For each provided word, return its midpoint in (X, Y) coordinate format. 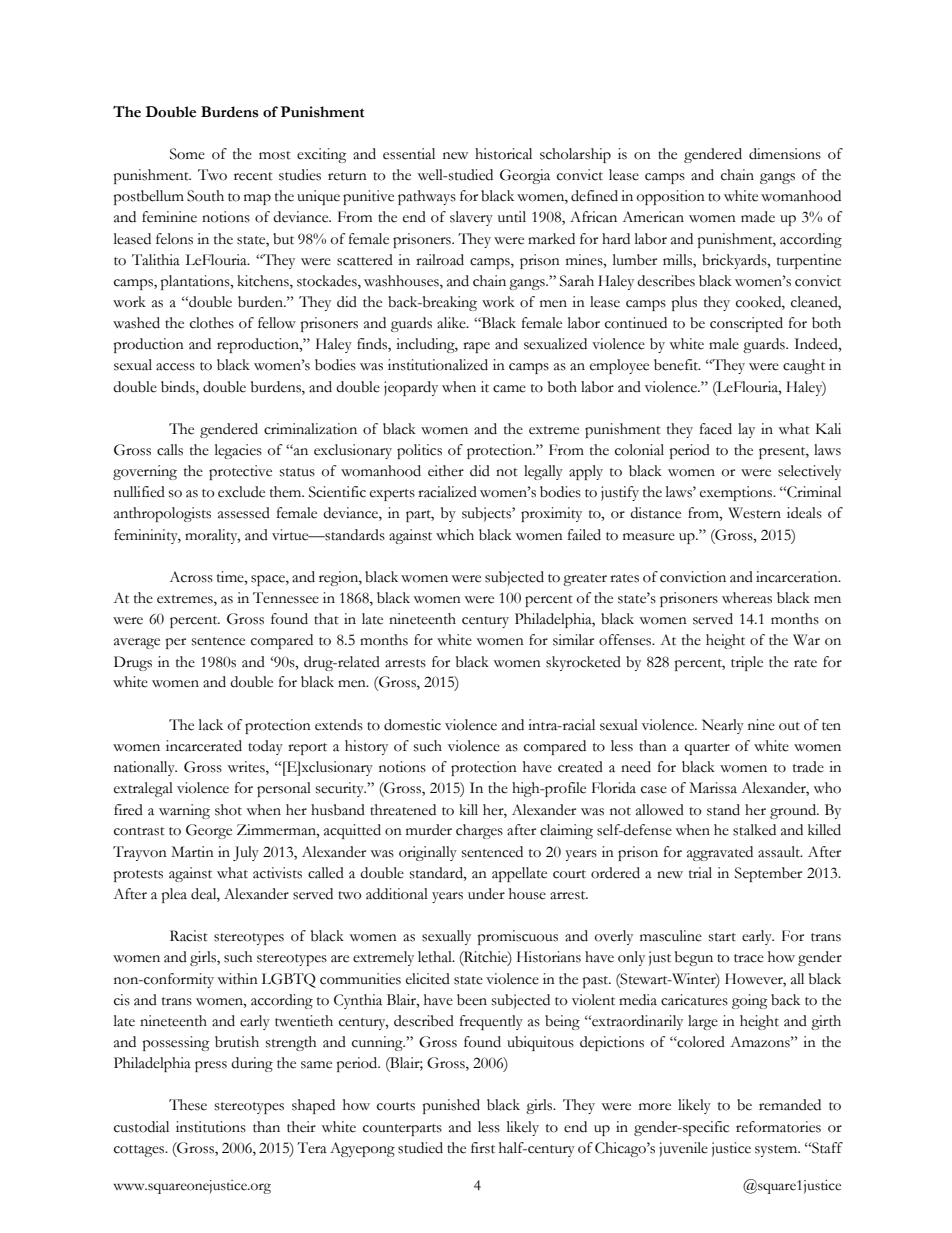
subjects (487, 514)
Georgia (525, 176)
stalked (754, 830)
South (205, 196)
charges (479, 831)
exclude (241, 492)
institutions (211, 1127)
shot (228, 810)
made (758, 217)
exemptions (737, 493)
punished (451, 1106)
